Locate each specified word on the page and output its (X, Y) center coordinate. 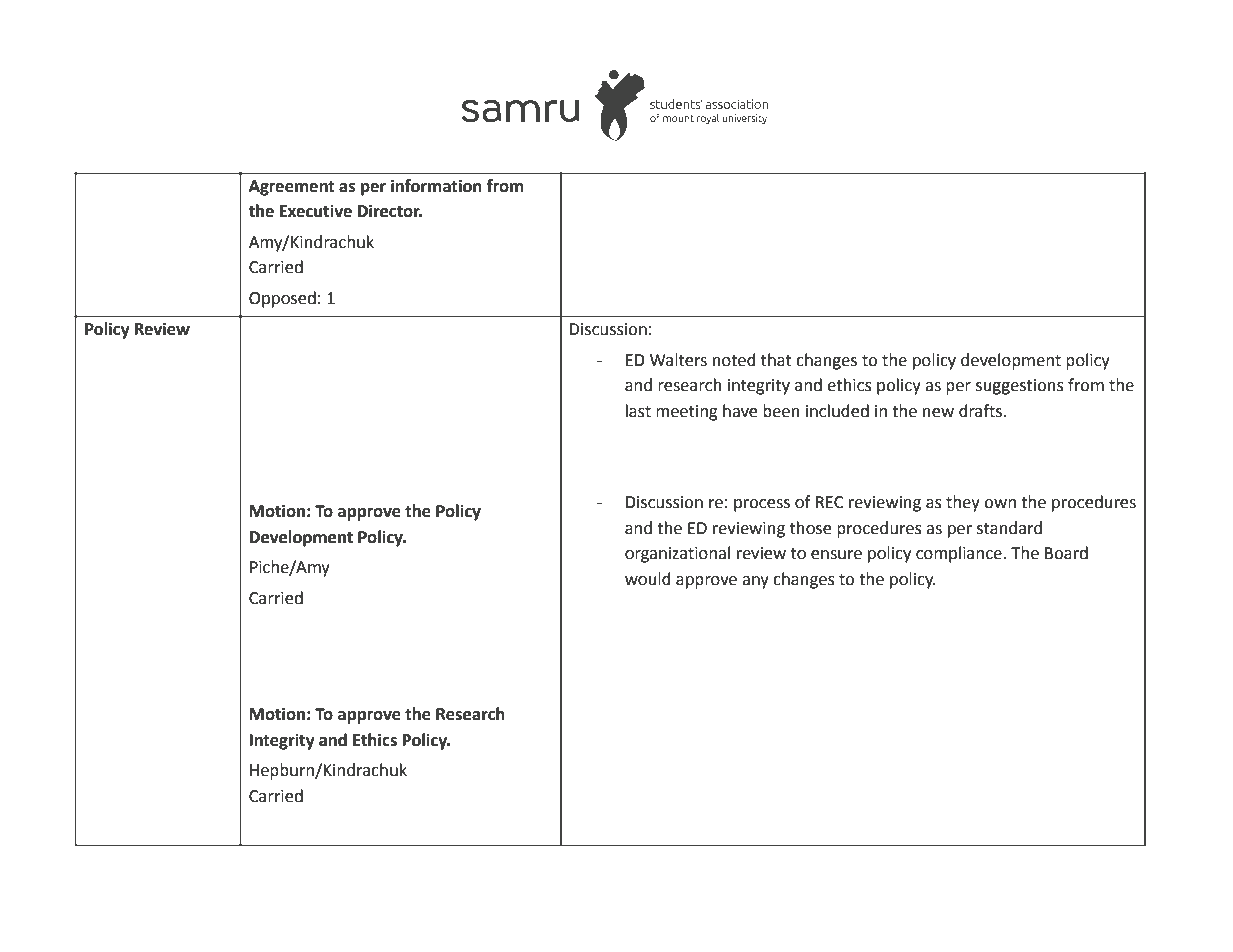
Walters (678, 360)
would (648, 579)
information (436, 186)
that (776, 360)
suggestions (1020, 387)
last (638, 411)
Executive (316, 211)
